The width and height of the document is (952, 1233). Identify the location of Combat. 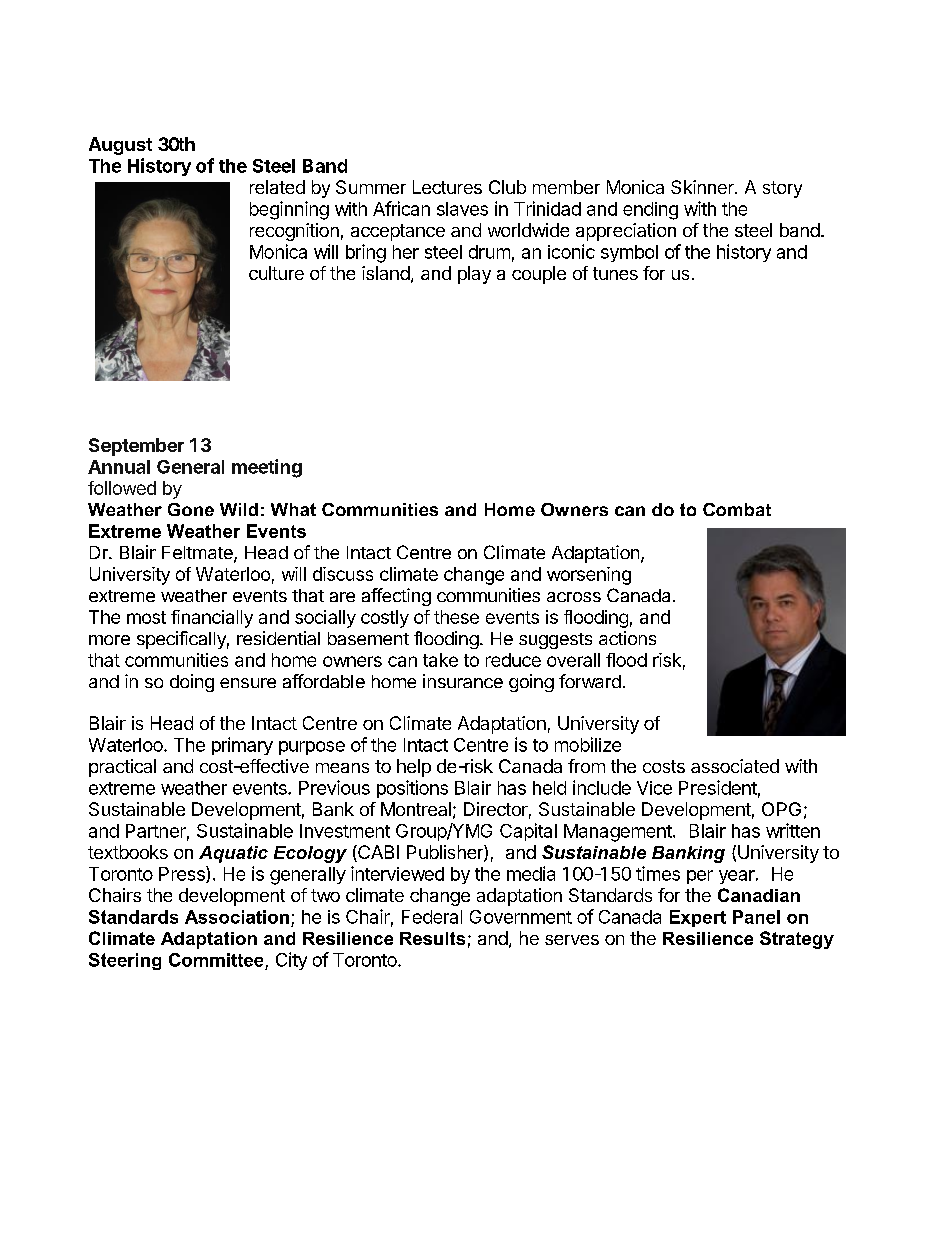
(737, 509).
